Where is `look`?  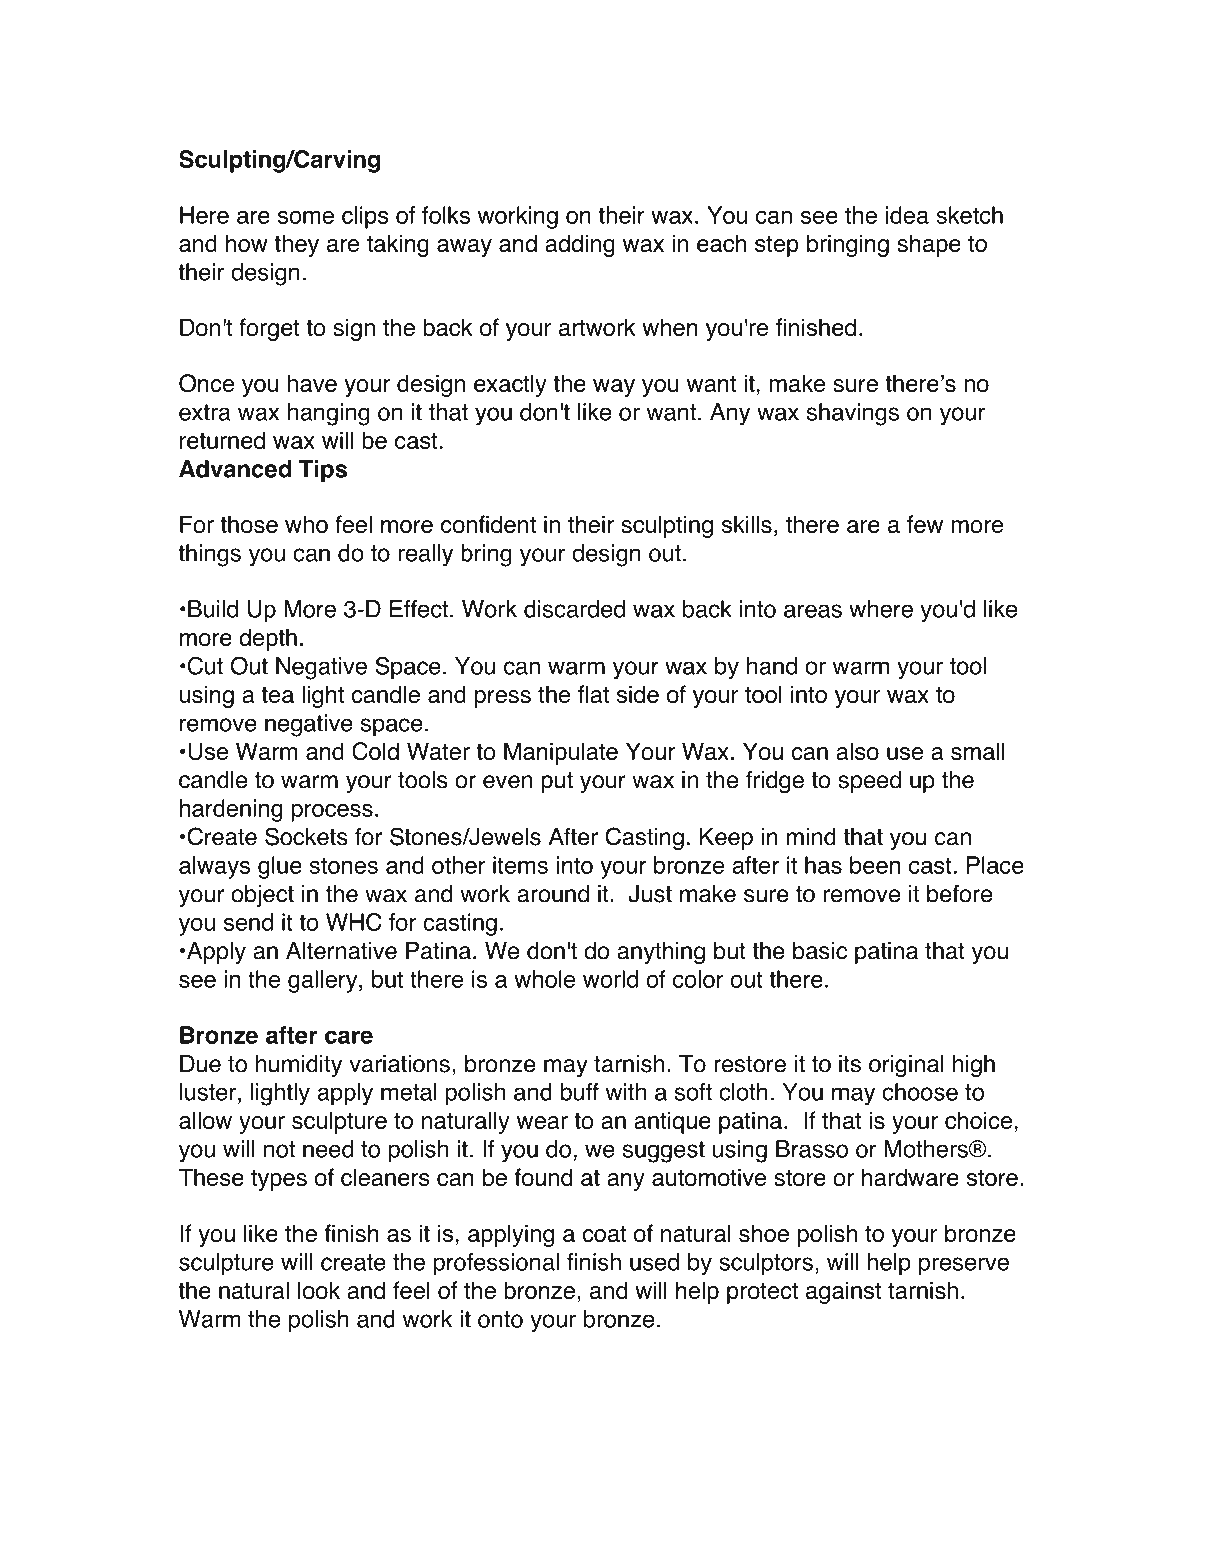 look is located at coordinates (319, 1290).
